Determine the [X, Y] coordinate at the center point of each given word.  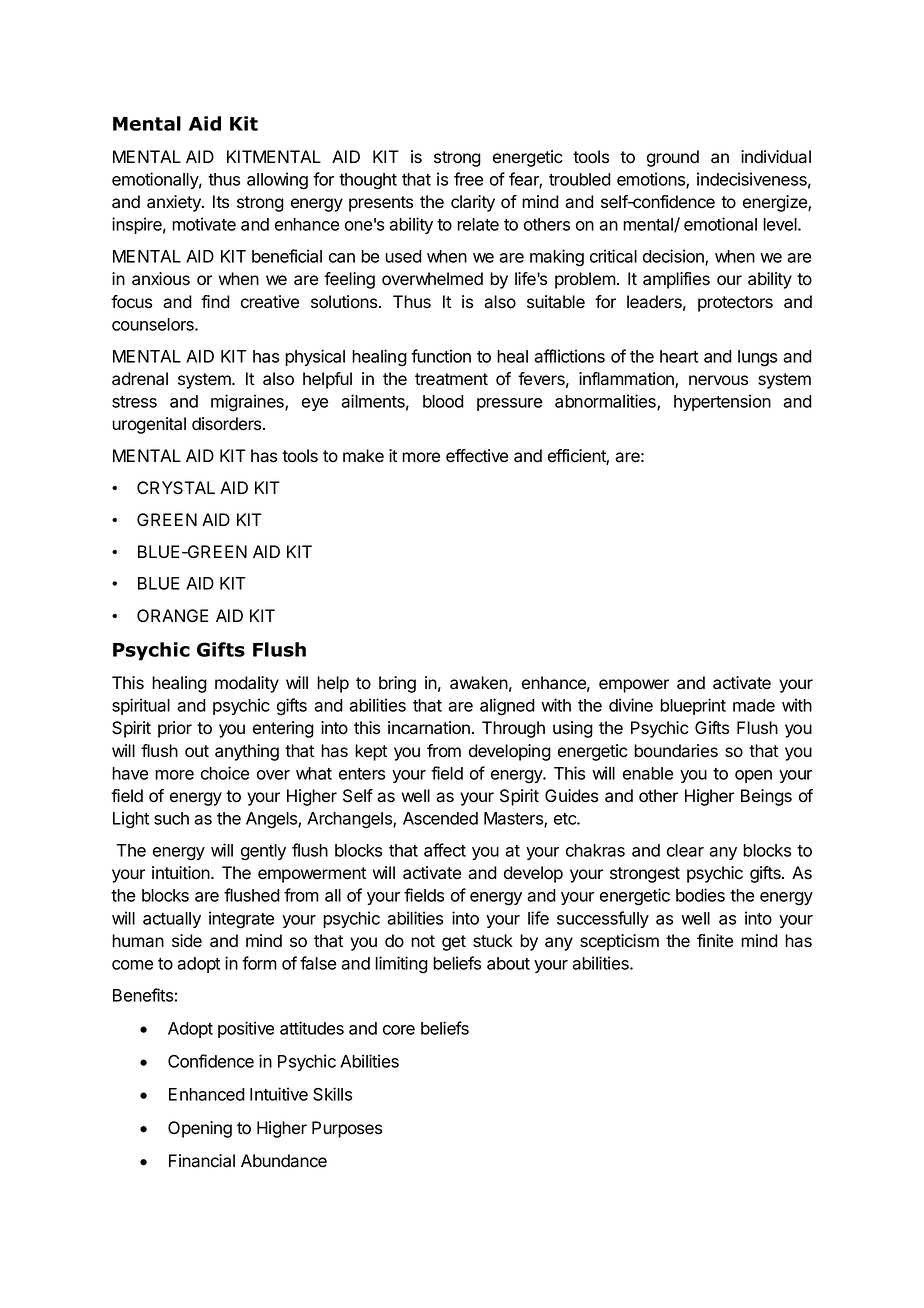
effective [477, 456]
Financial [202, 1161]
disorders [228, 424]
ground [673, 158]
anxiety [175, 203]
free [468, 179]
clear [685, 850]
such [171, 818]
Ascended [440, 818]
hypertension [722, 402]
